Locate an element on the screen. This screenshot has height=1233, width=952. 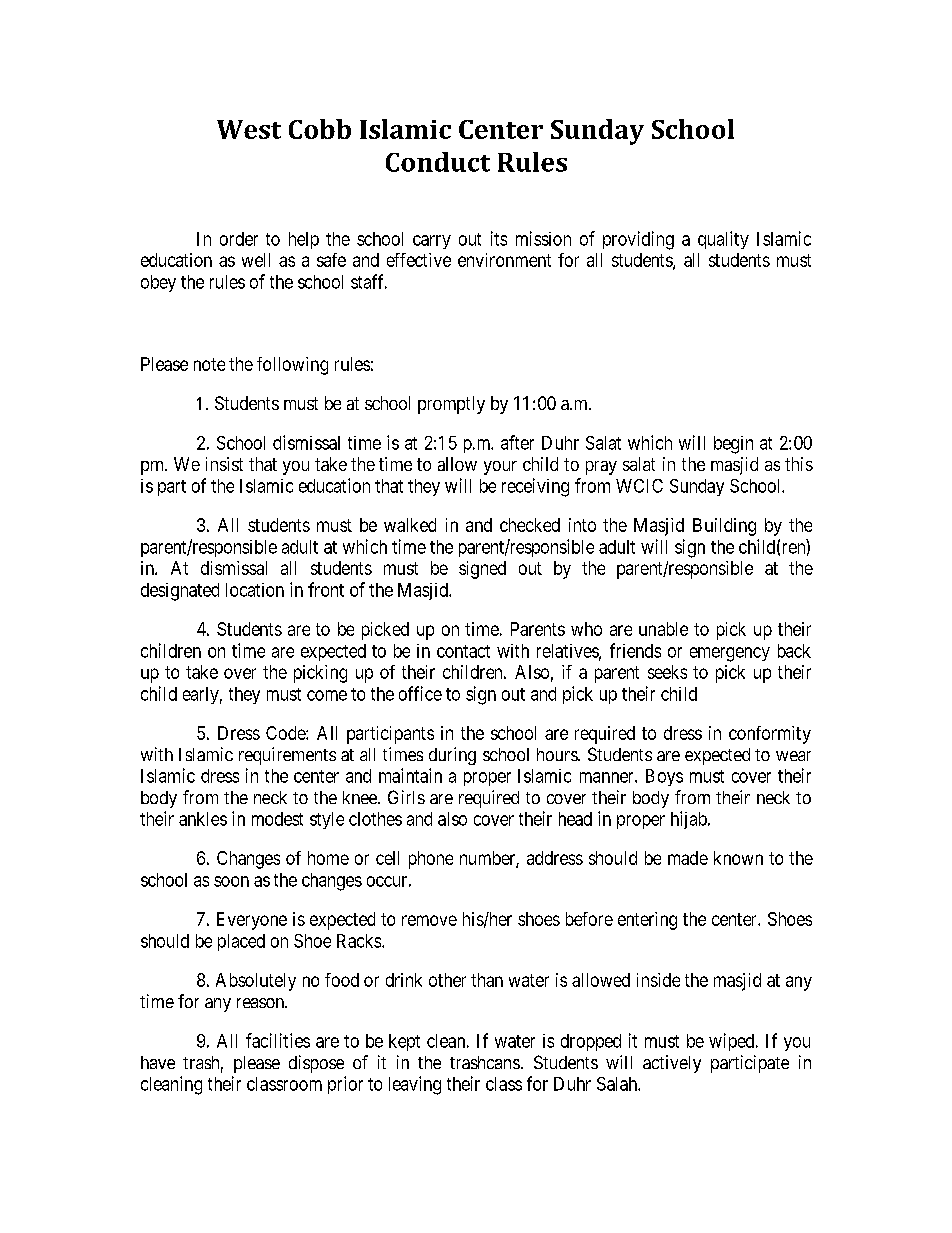
note is located at coordinates (209, 364).
